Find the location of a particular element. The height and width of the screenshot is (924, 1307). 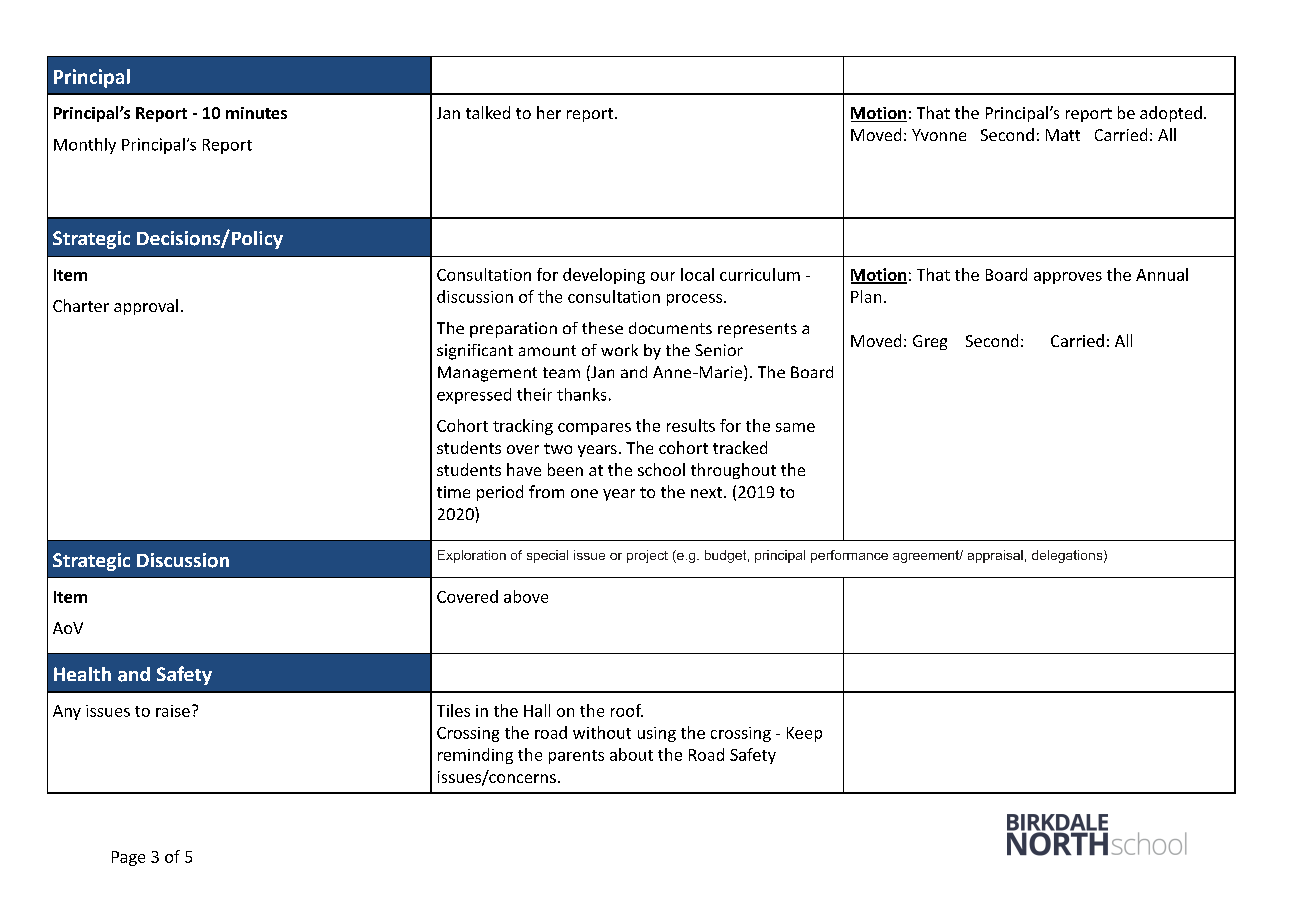

minutes is located at coordinates (256, 113).
